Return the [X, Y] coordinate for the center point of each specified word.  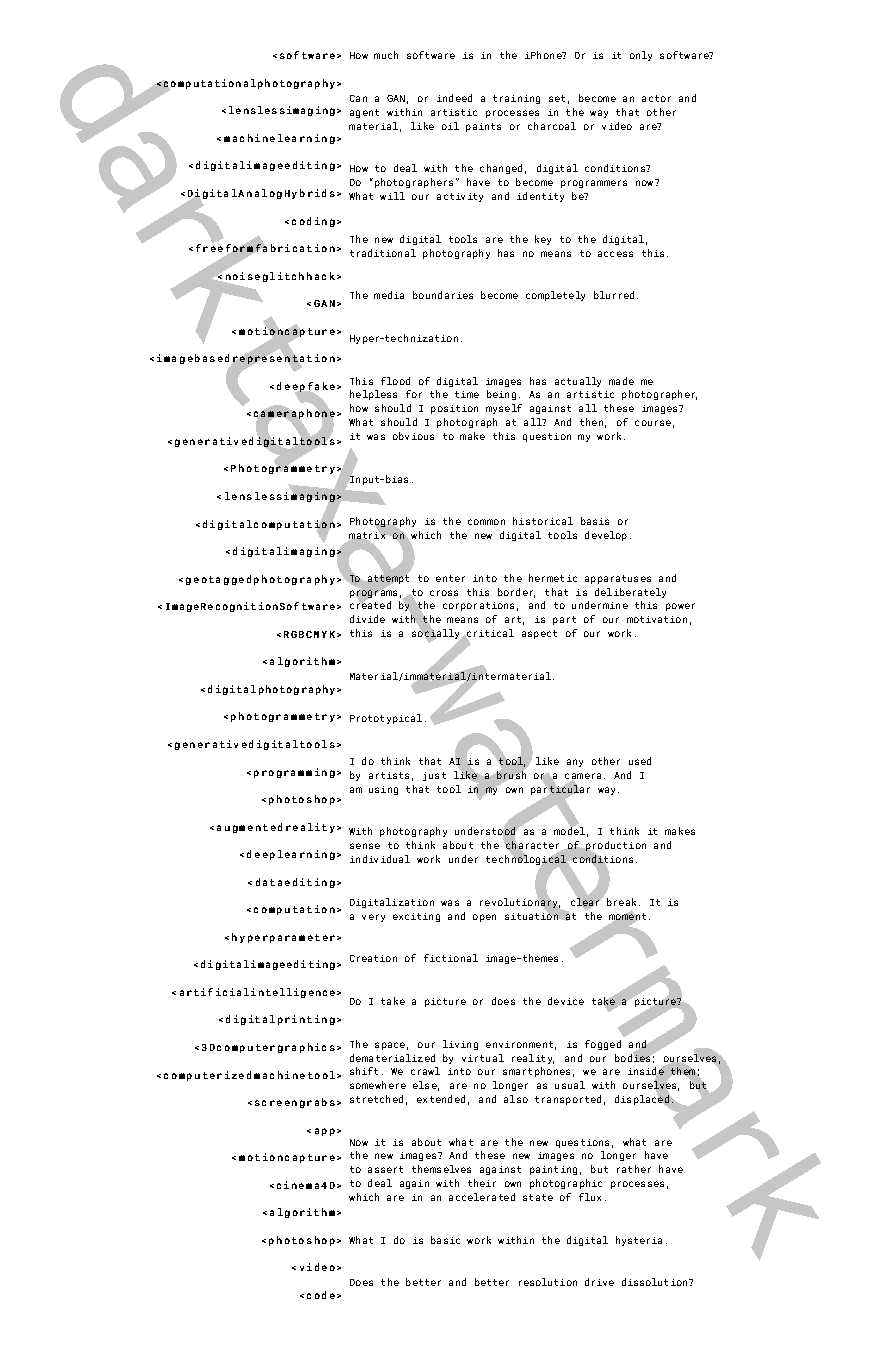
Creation [373, 958]
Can [358, 98]
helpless [373, 395]
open [484, 918]
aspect [539, 634]
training [516, 99]
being [501, 395]
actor [656, 98]
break [623, 902]
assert [385, 1169]
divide [367, 619]
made [621, 381]
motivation [657, 619]
